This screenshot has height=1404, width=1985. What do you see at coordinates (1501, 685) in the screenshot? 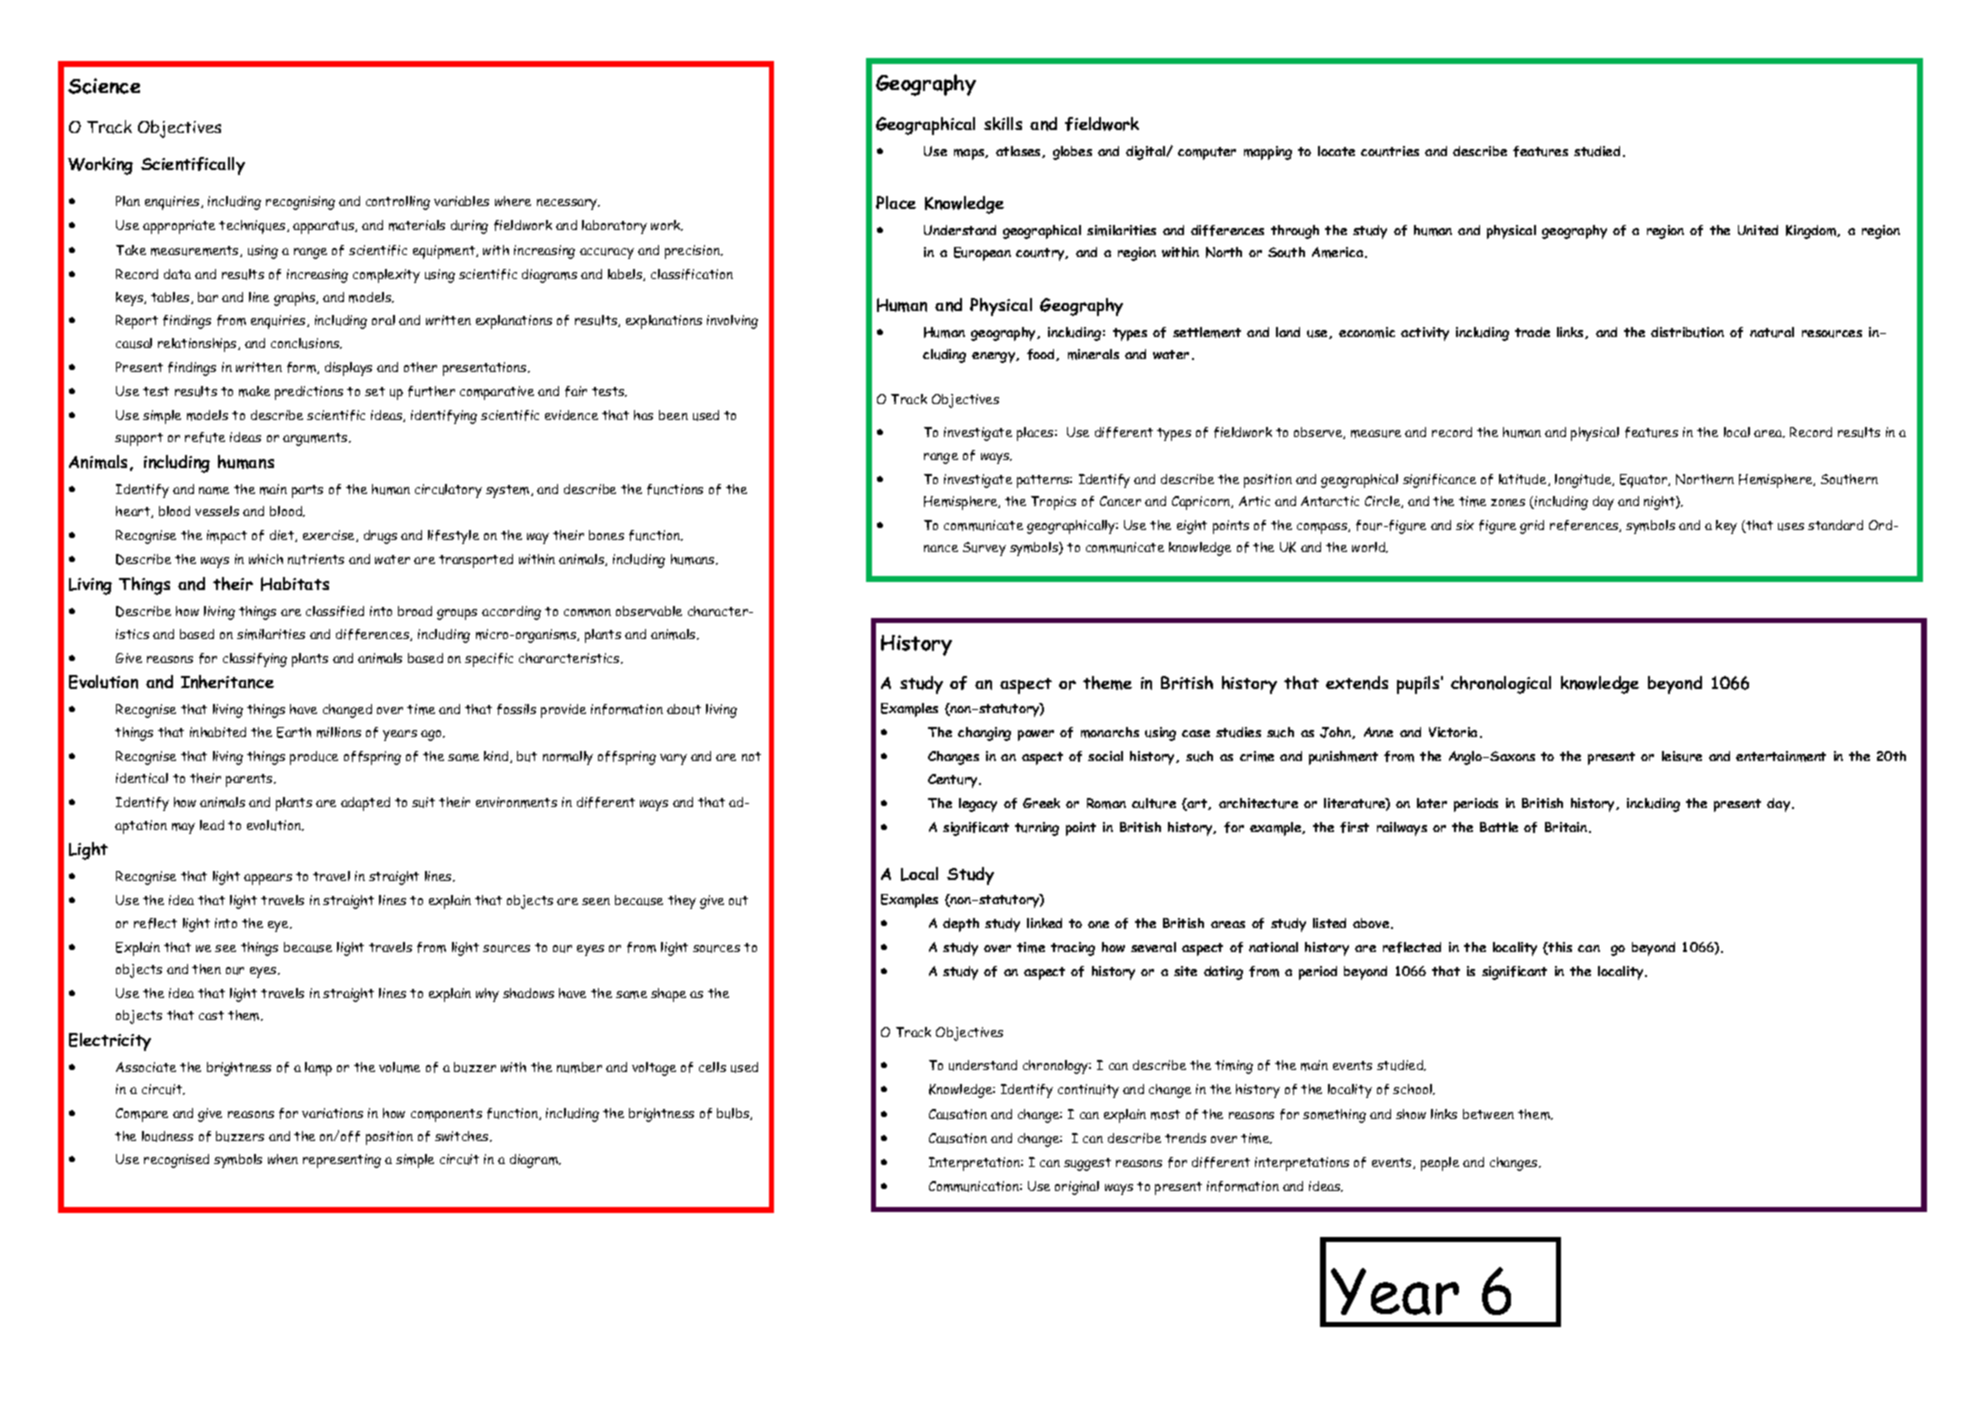
I see `chronological` at bounding box center [1501, 685].
